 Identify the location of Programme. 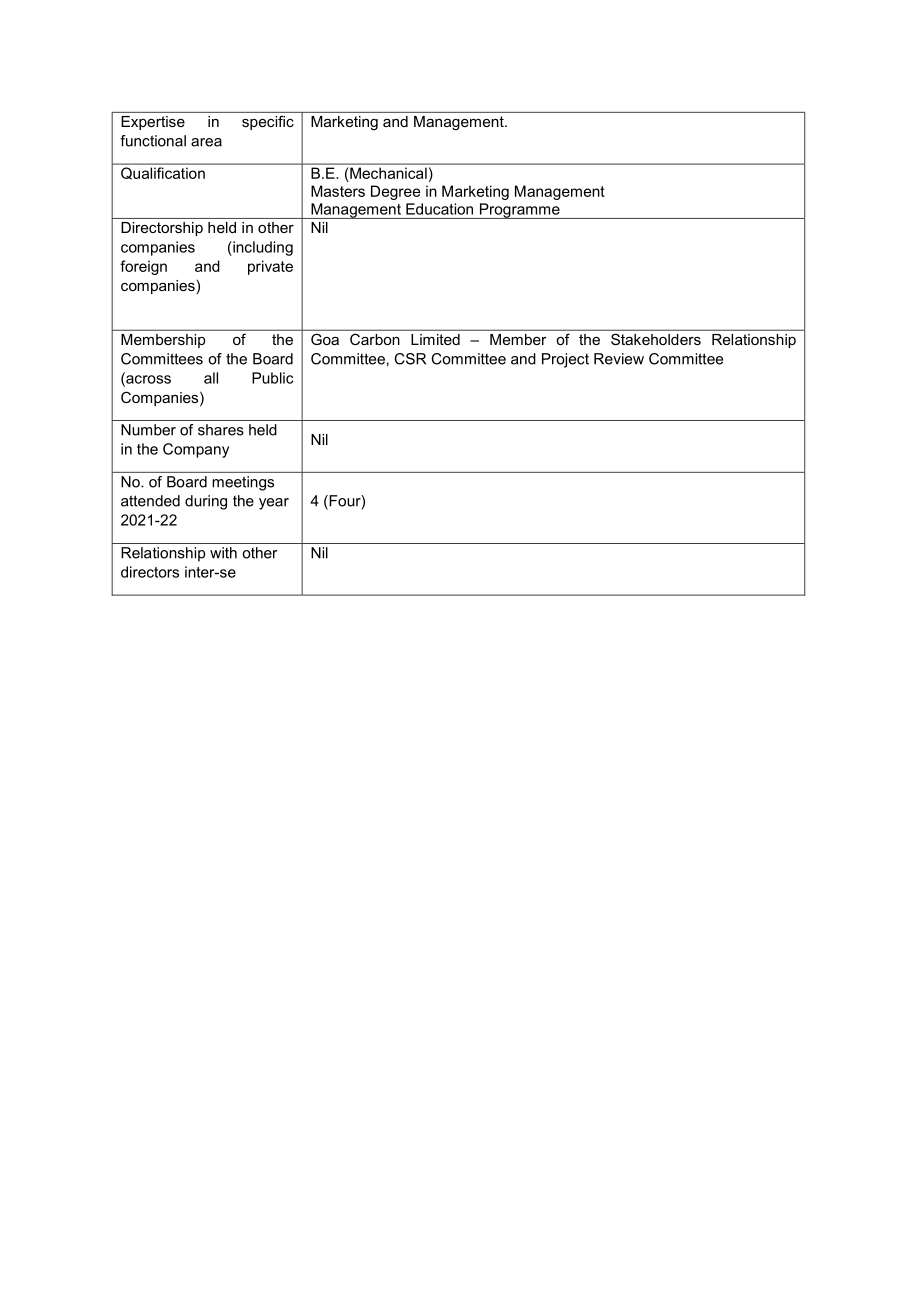
(519, 211).
